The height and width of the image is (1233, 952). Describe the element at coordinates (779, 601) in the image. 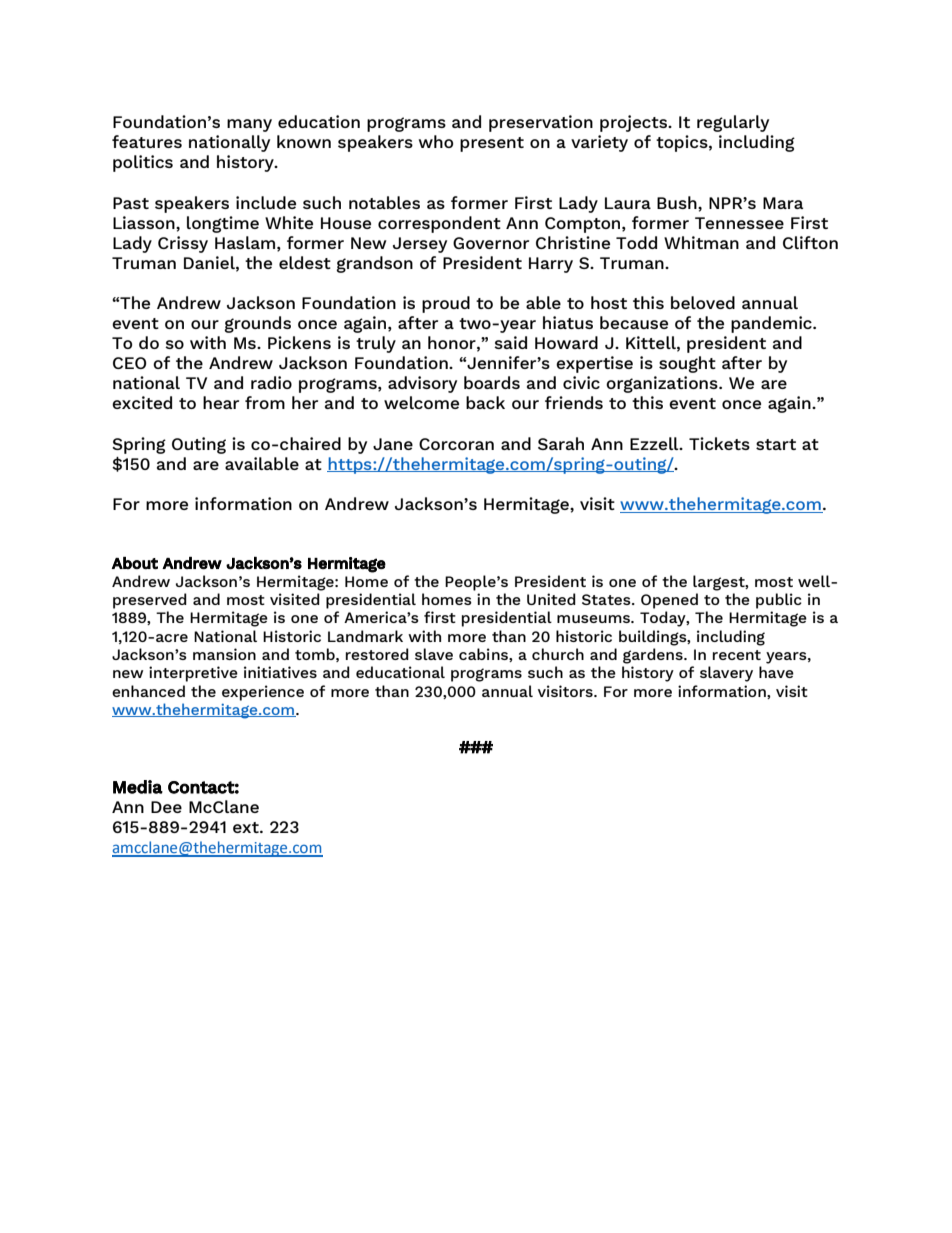

I see `public` at that location.
